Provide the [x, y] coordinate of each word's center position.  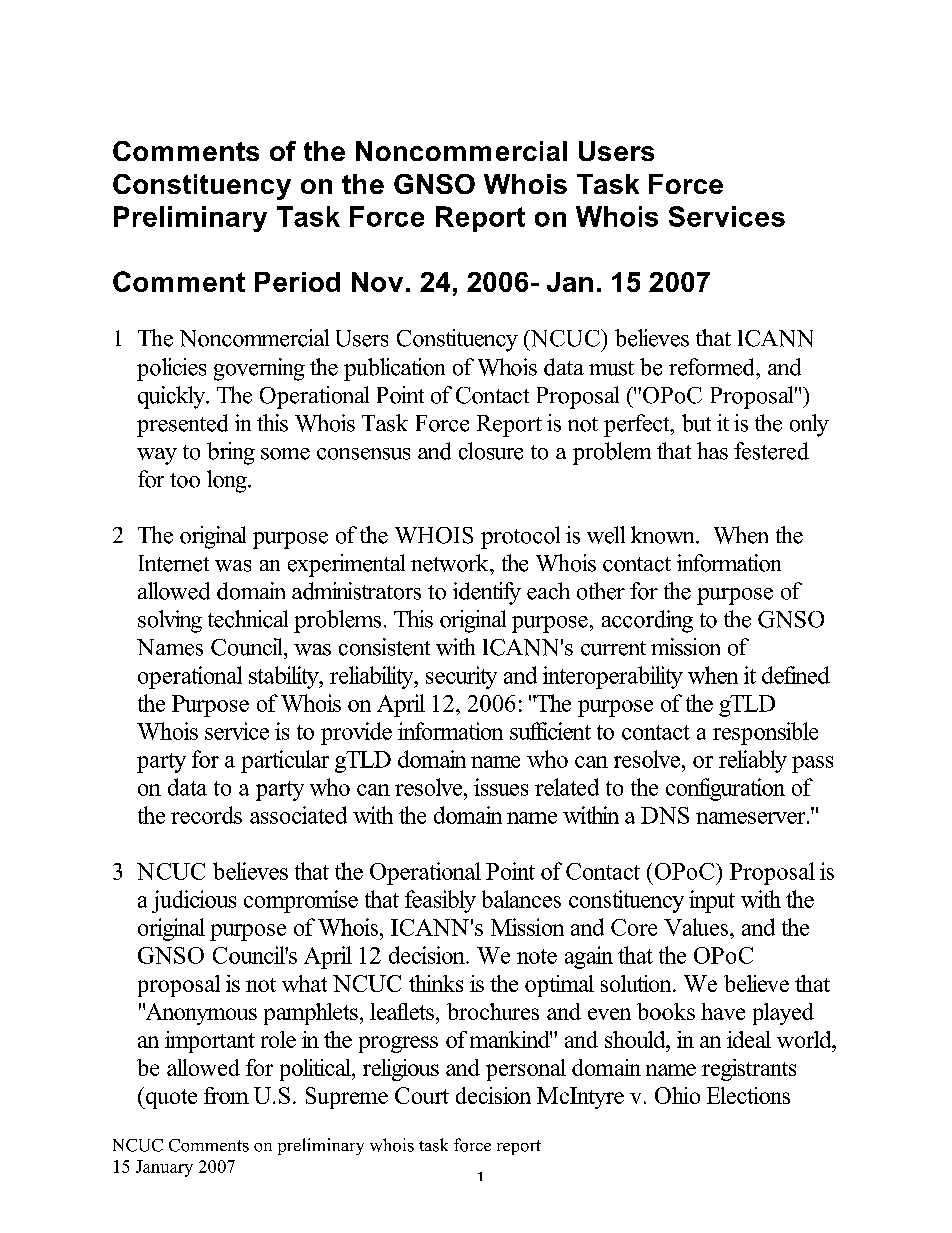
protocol [520, 537]
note [537, 956]
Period [297, 282]
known [664, 535]
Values [697, 927]
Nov [377, 282]
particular [285, 761]
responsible [765, 733]
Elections [748, 1095]
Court [422, 1095]
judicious [194, 901]
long [228, 481]
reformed [713, 367]
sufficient [550, 731]
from [226, 1095]
